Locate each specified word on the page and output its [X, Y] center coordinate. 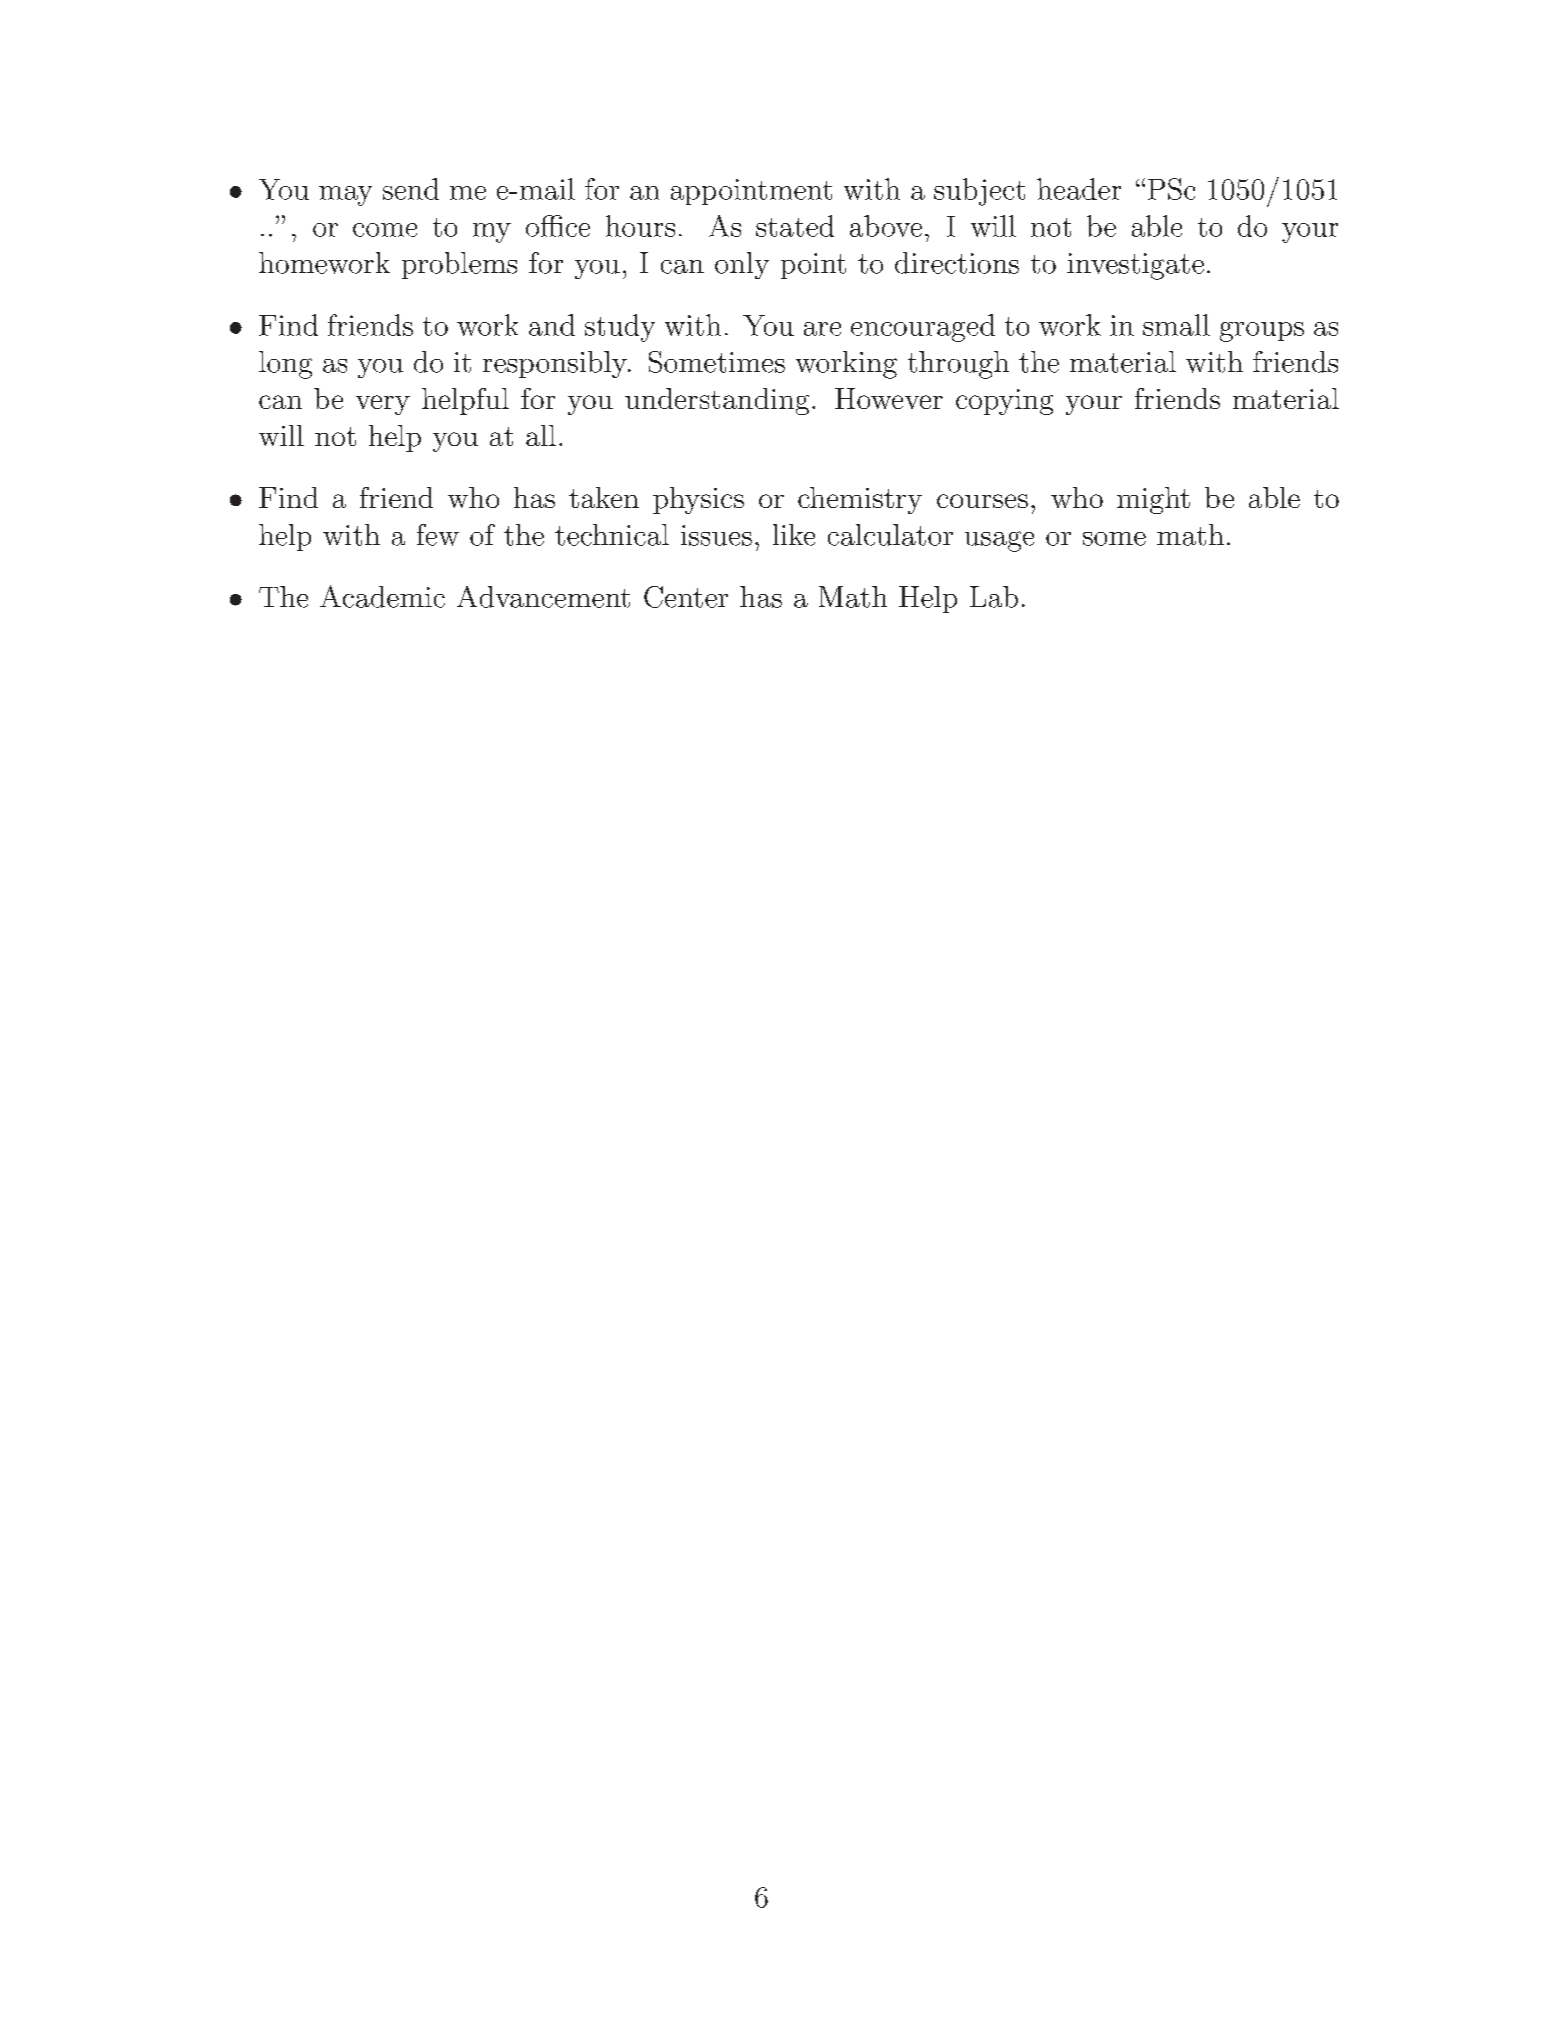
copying [1004, 402]
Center [686, 597]
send [411, 189]
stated [795, 226]
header [1079, 189]
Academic [382, 596]
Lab [994, 597]
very [383, 405]
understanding [717, 401]
